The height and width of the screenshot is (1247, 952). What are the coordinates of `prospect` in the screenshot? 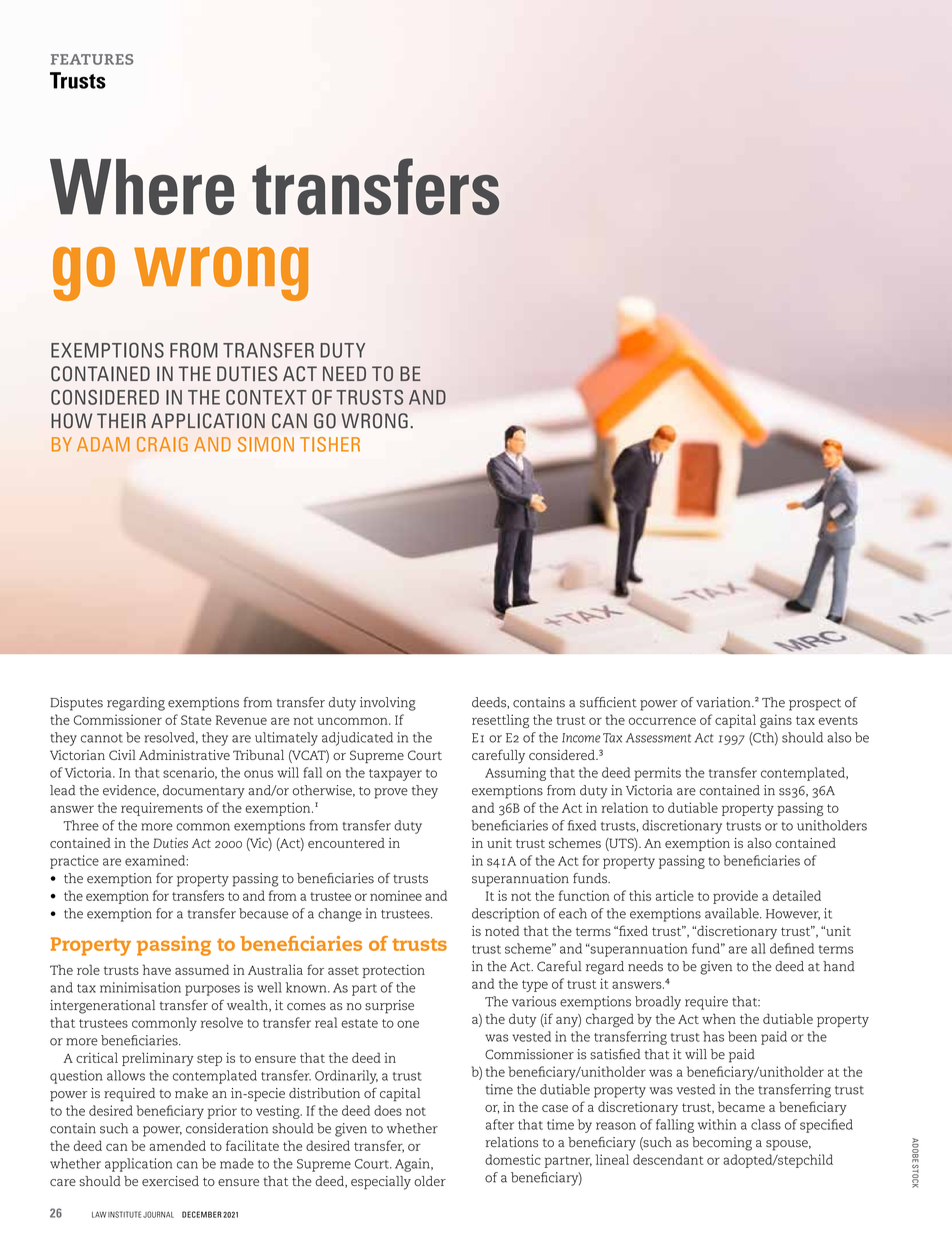 It's located at (815, 705).
